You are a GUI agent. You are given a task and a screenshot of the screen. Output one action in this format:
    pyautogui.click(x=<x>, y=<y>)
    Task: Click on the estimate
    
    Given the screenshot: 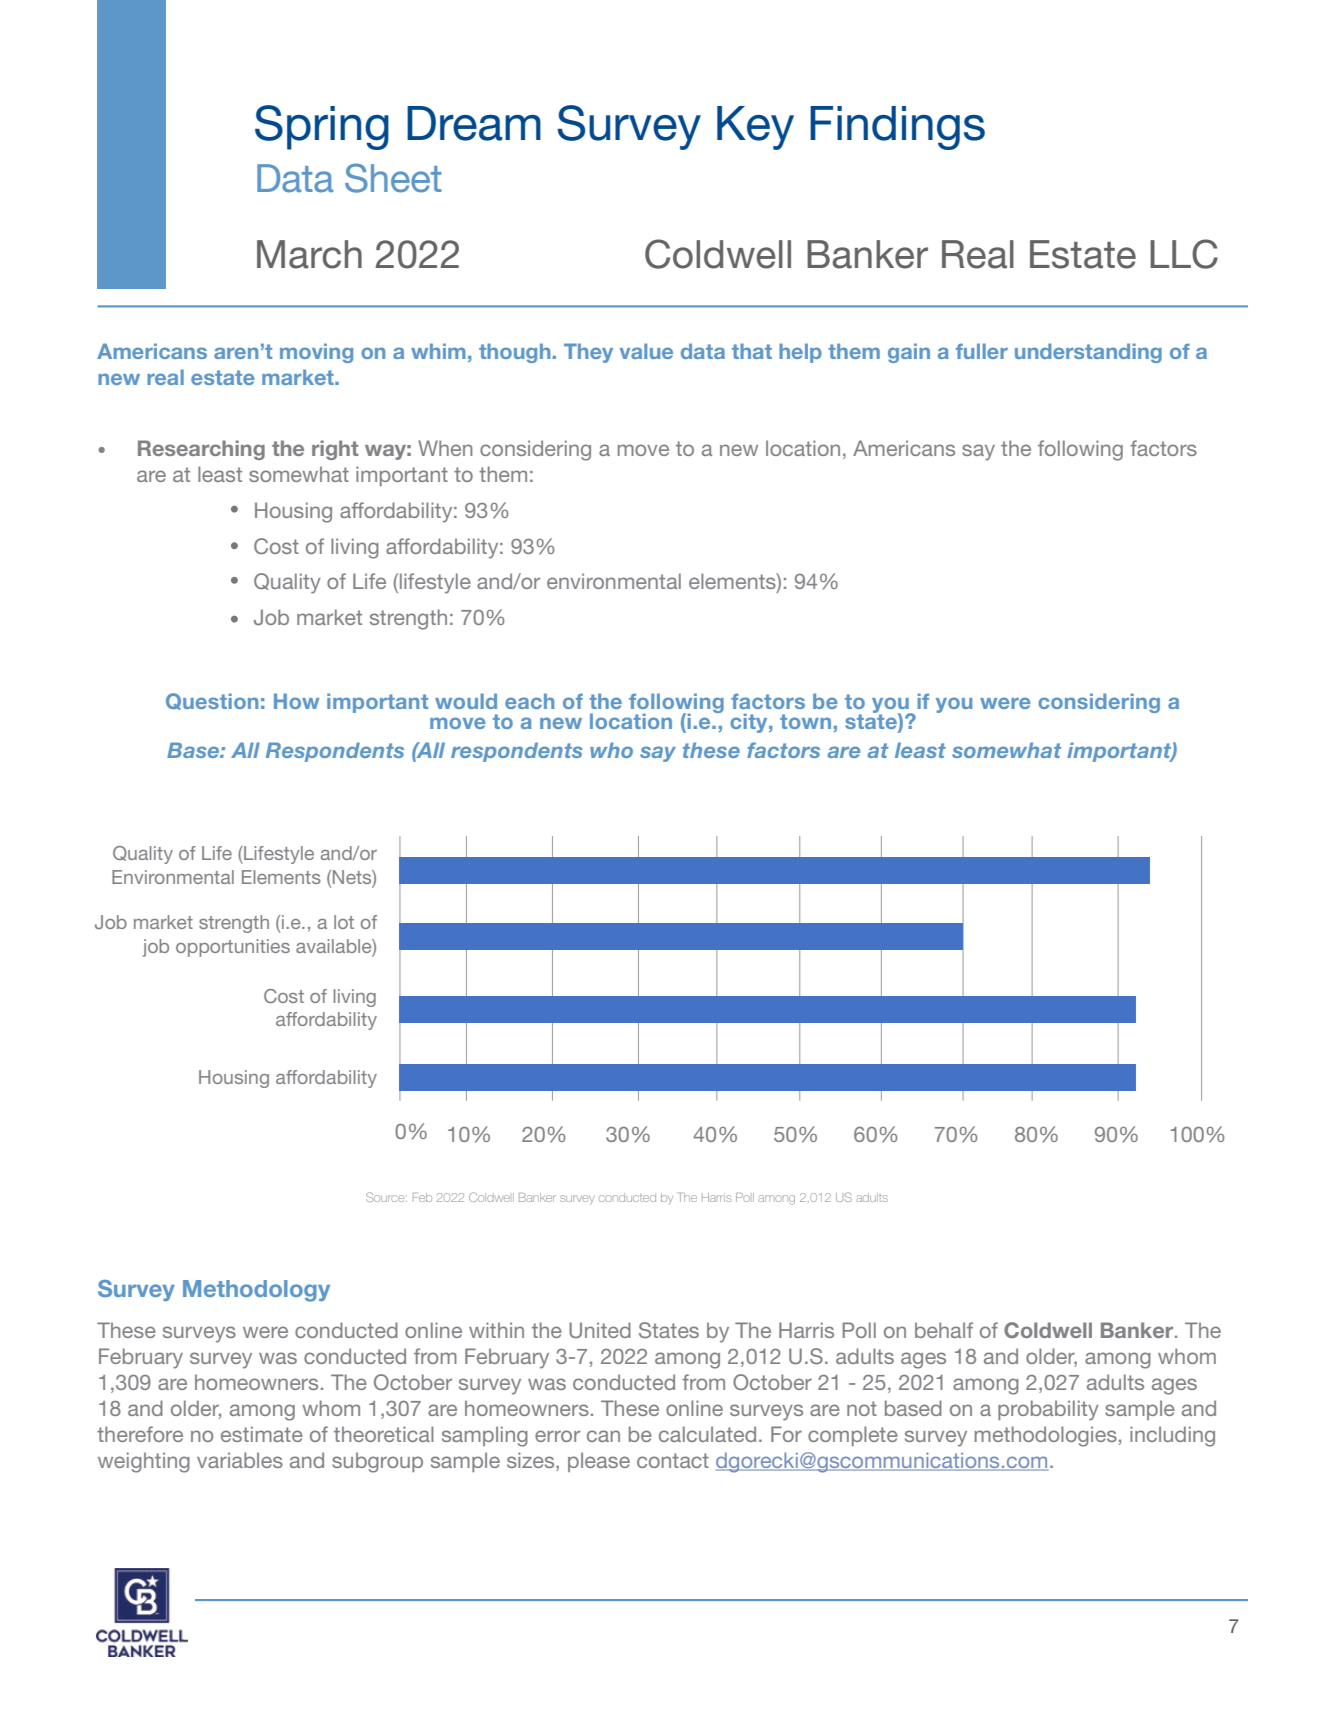 What is the action you would take?
    pyautogui.click(x=262, y=1434)
